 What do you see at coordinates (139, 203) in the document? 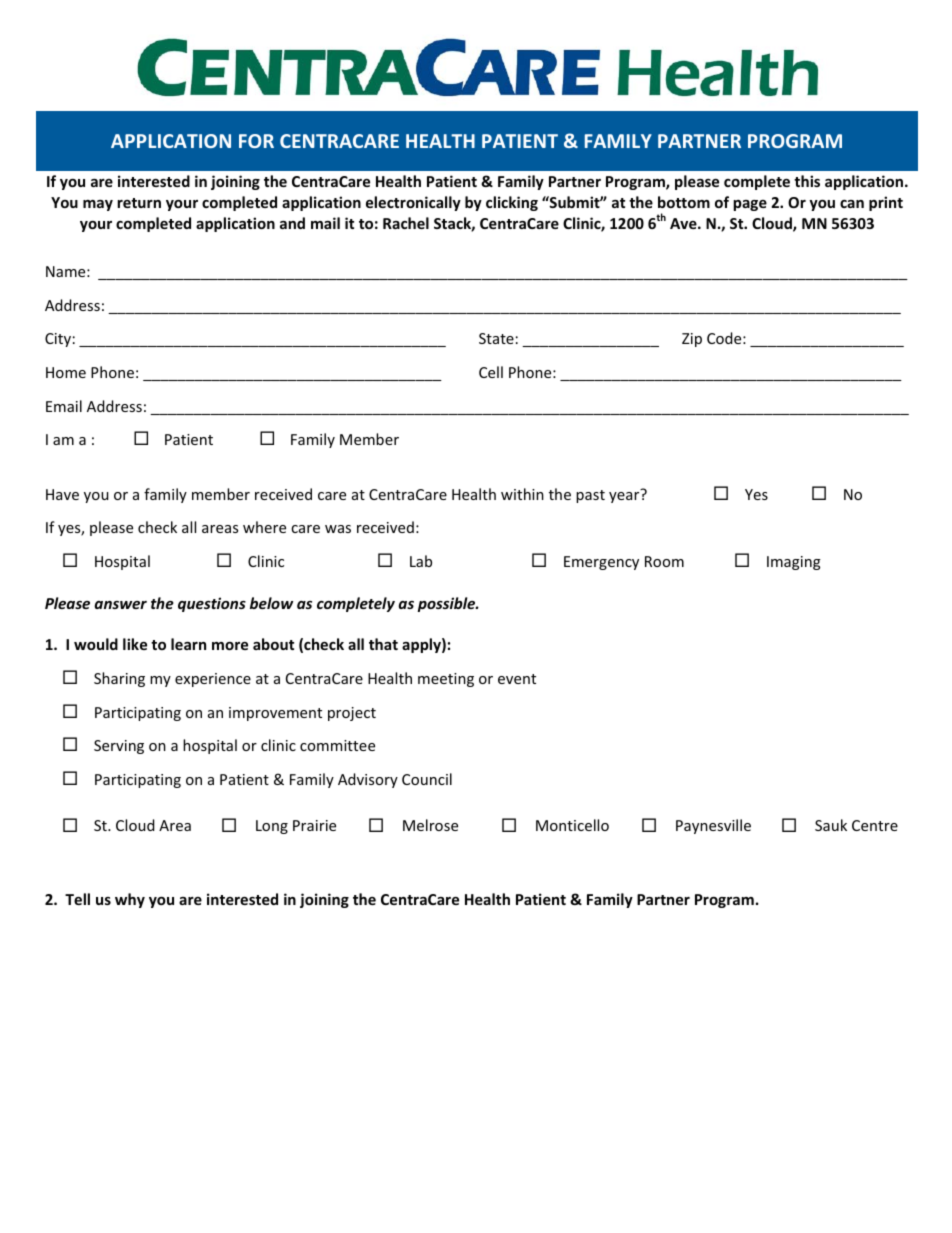
I see `return` at bounding box center [139, 203].
